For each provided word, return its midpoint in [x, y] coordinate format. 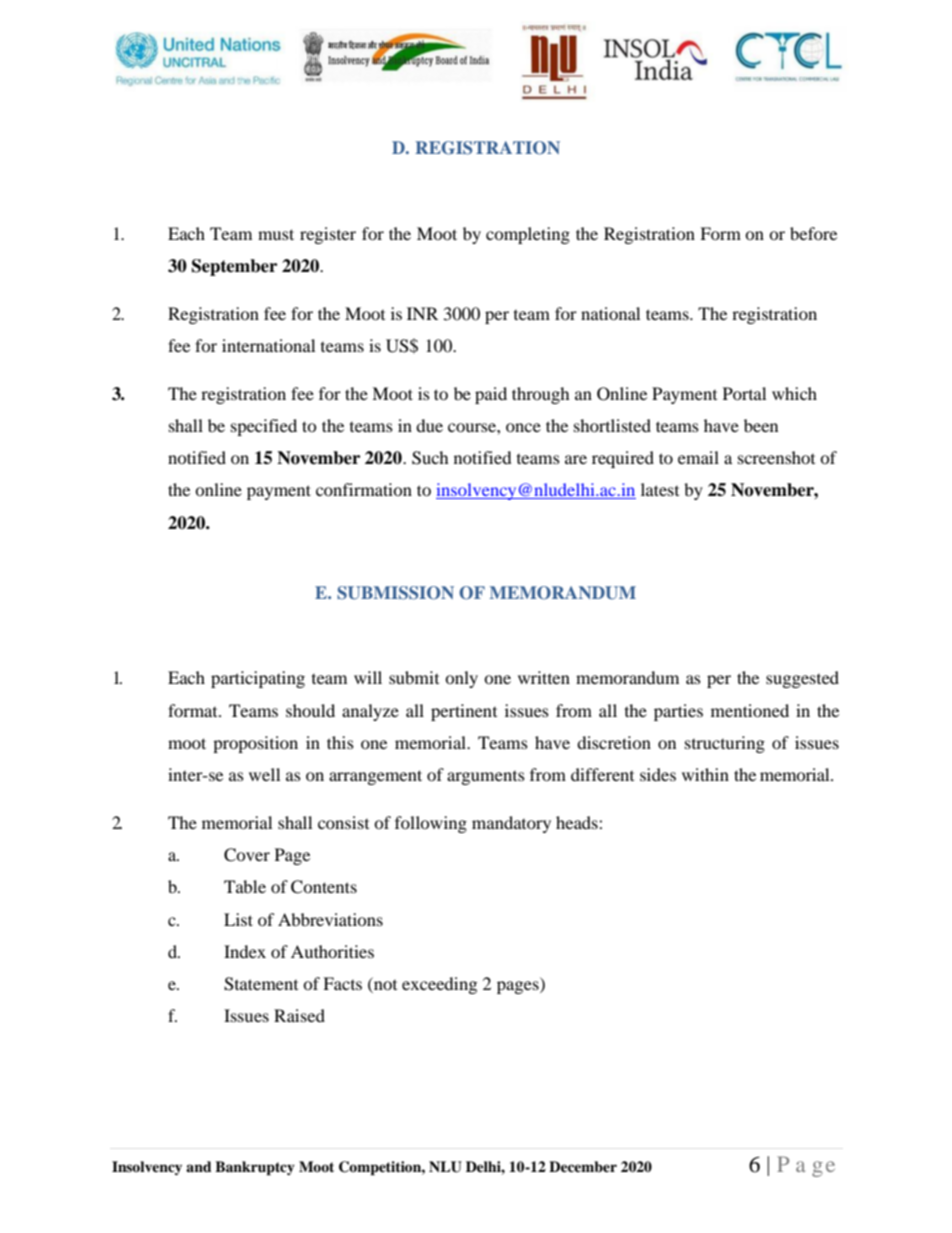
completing [528, 235]
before [813, 233]
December [583, 1166]
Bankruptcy [255, 1168]
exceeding [439, 985]
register [328, 235]
